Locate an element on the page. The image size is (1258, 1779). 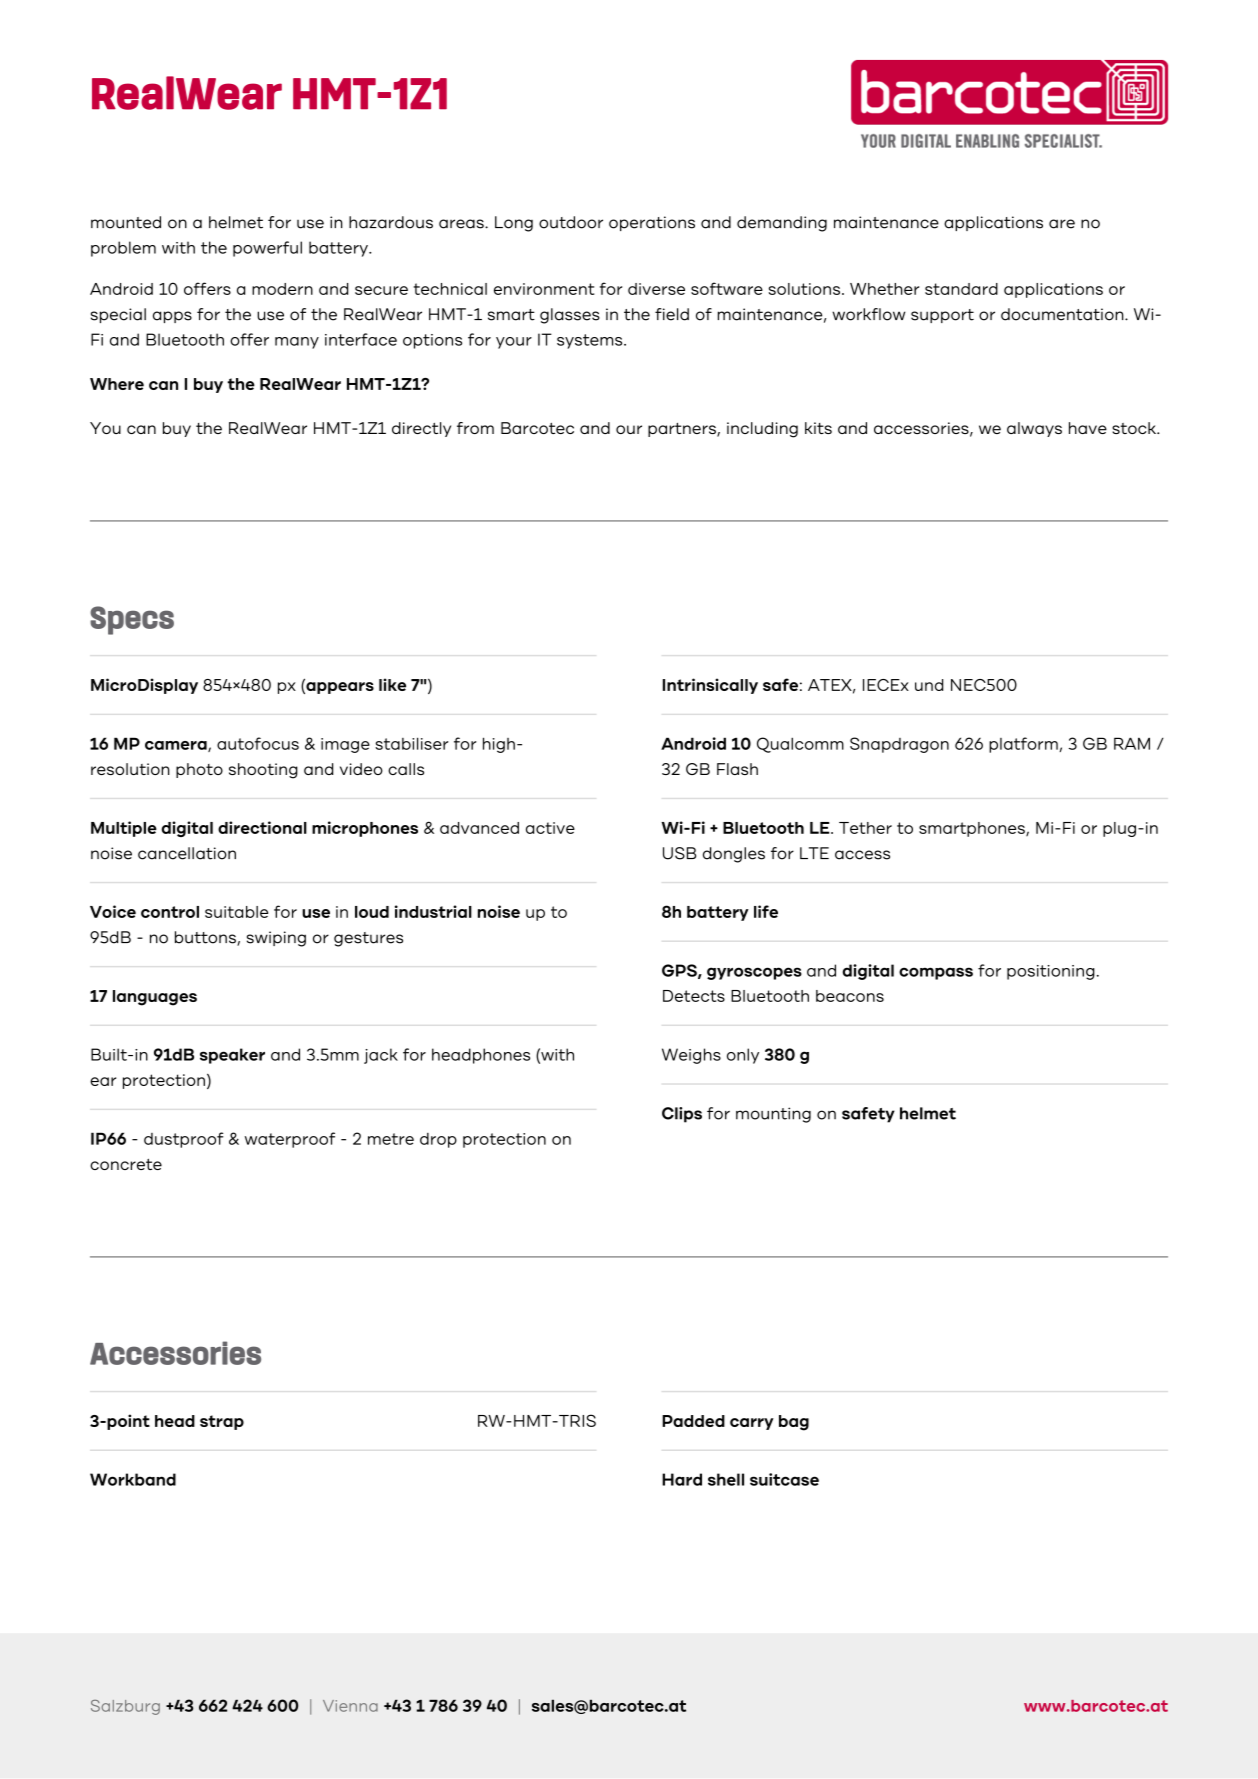
standard is located at coordinates (961, 289).
